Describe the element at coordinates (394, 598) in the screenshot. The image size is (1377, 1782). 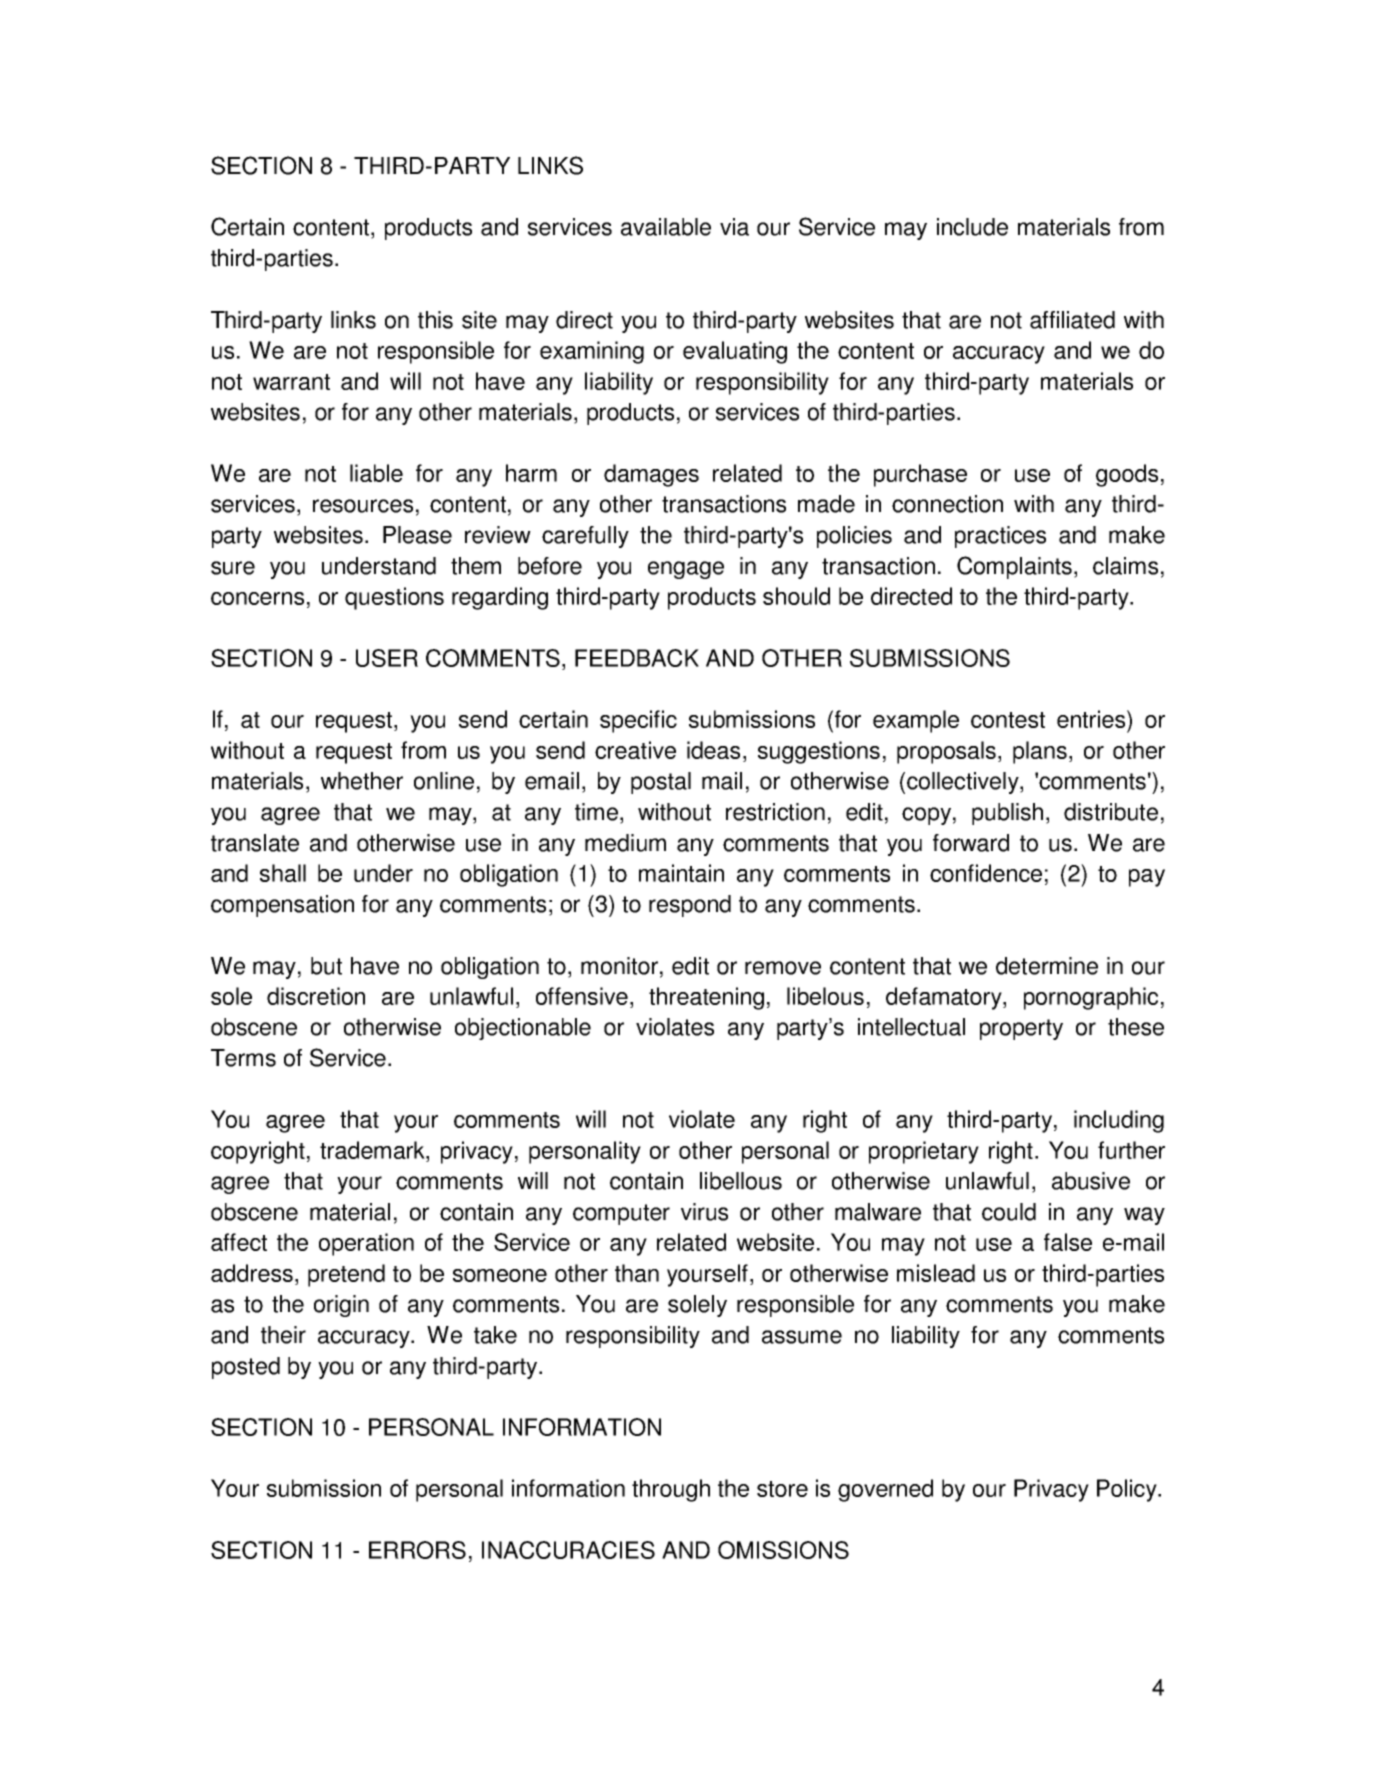
I see `questions` at that location.
